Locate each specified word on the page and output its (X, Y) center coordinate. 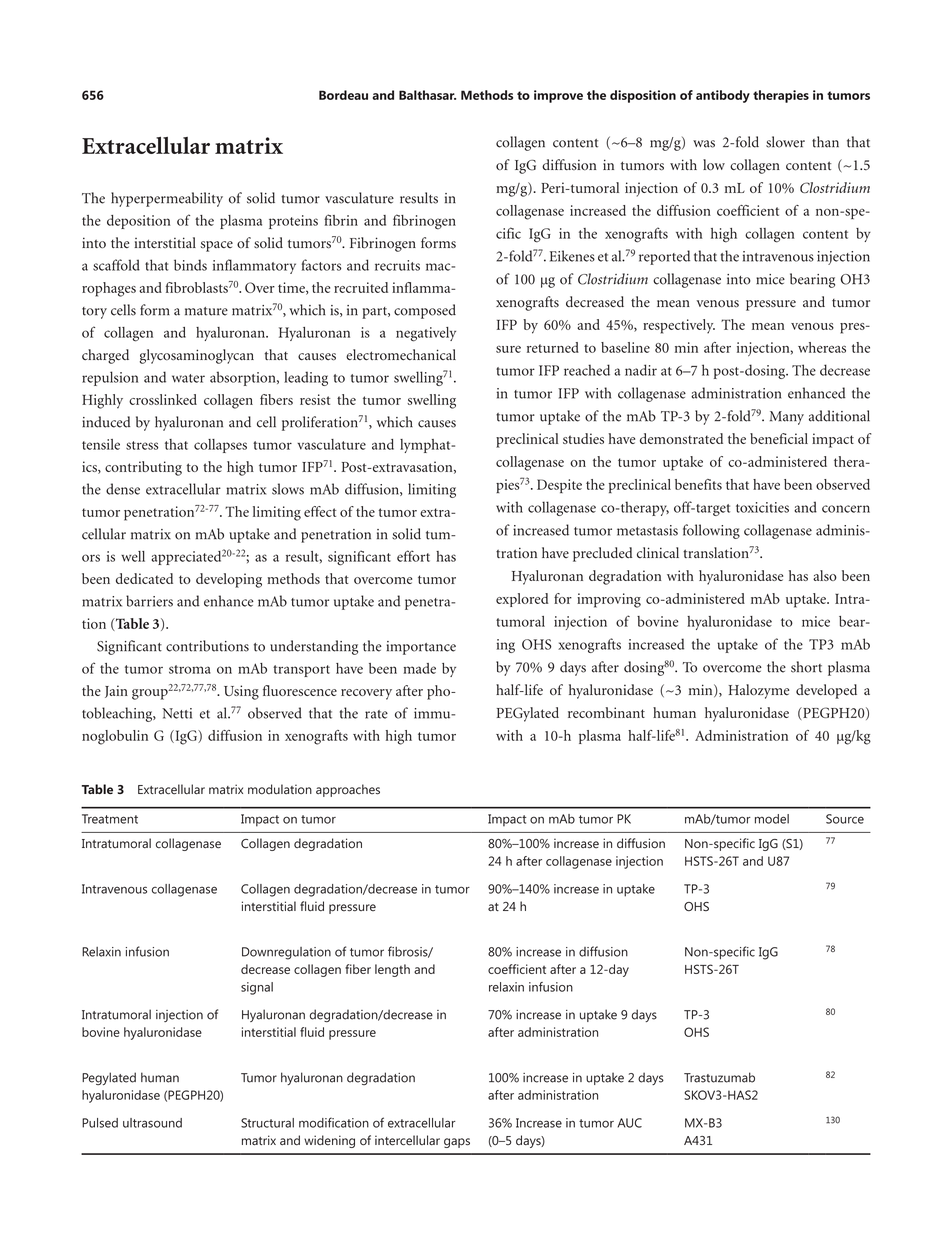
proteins (293, 222)
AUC (629, 1123)
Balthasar (427, 95)
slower (785, 142)
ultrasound (152, 1123)
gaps (457, 1143)
